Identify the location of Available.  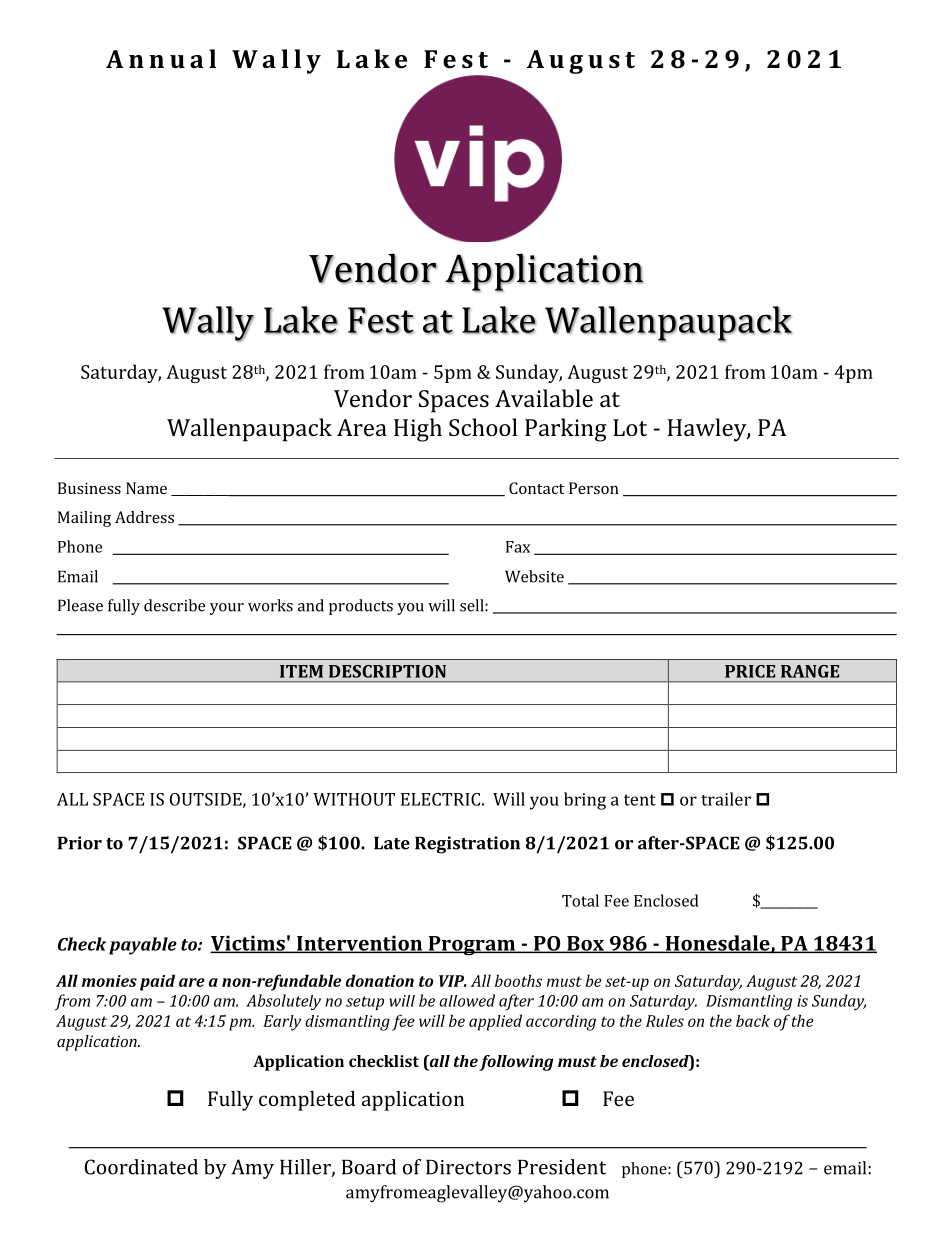
(544, 398).
